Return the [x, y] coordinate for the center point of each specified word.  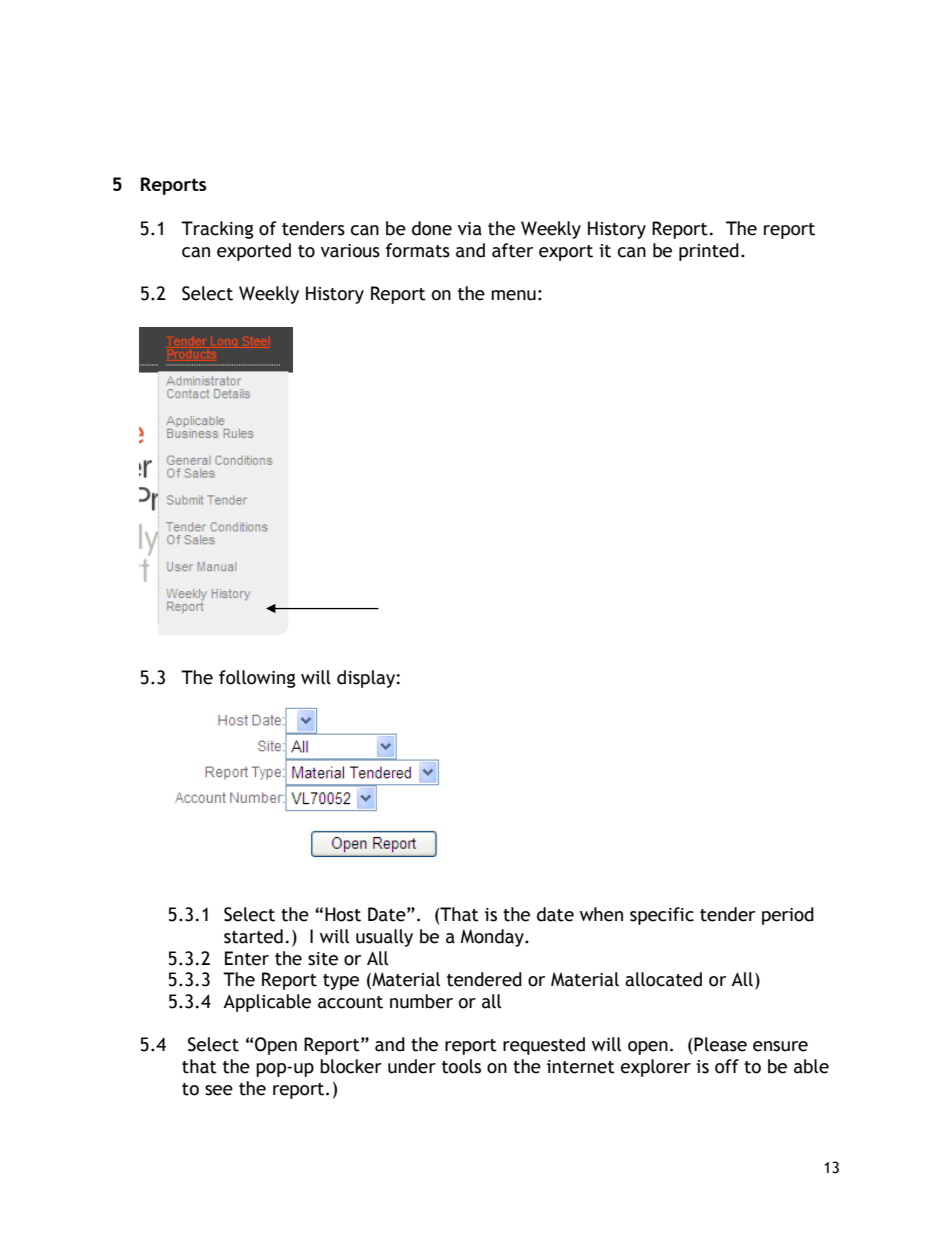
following [257, 679]
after [512, 250]
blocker [351, 1066]
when [601, 914]
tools [461, 1066]
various [350, 251]
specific [662, 916]
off [727, 1066]
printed [709, 252]
